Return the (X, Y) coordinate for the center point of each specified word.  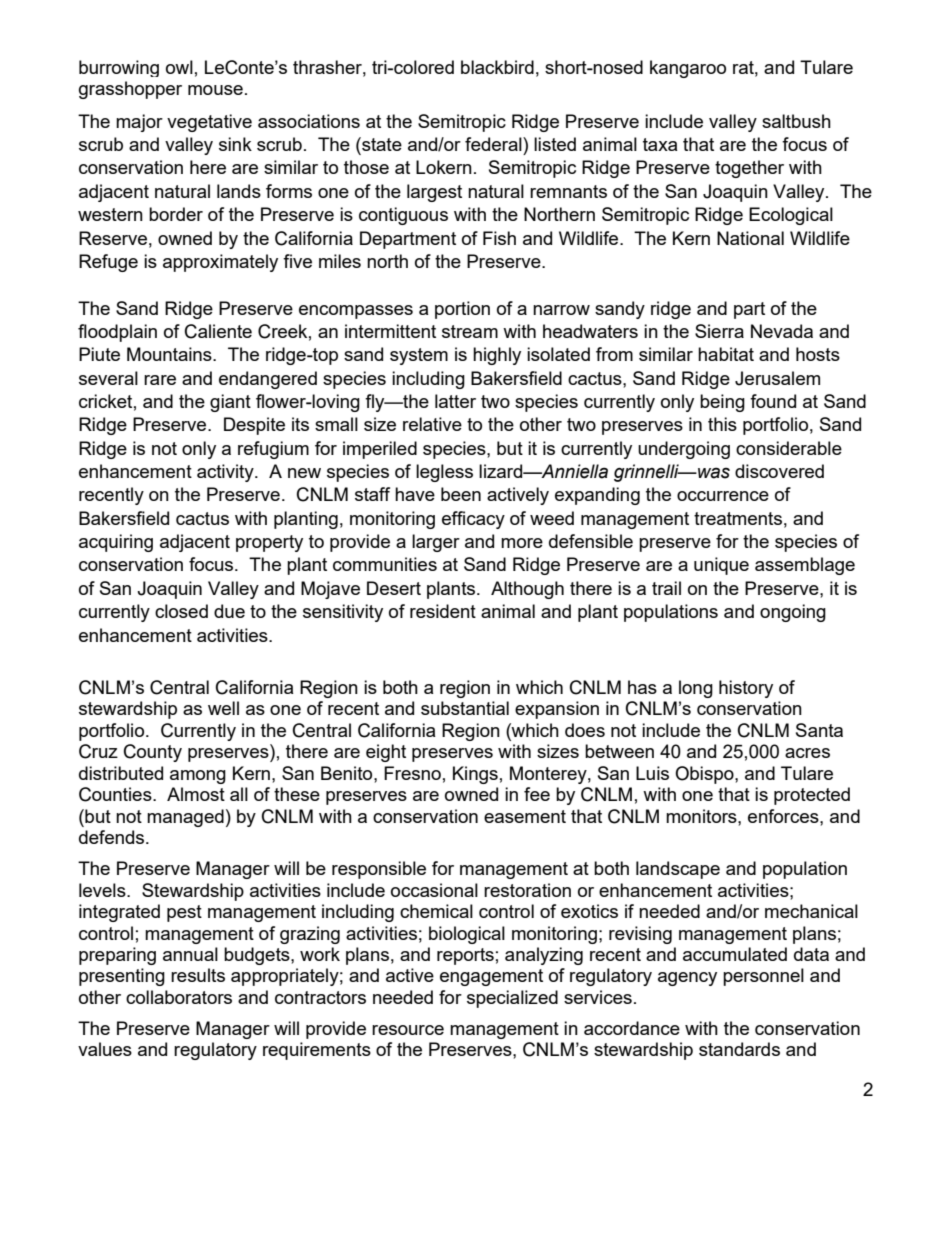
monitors (702, 816)
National (750, 238)
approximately (220, 263)
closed (181, 611)
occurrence (723, 496)
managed (185, 818)
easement (525, 816)
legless (444, 473)
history (746, 689)
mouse (215, 90)
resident (443, 611)
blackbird (497, 67)
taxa (660, 144)
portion (462, 310)
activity (226, 473)
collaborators (179, 997)
